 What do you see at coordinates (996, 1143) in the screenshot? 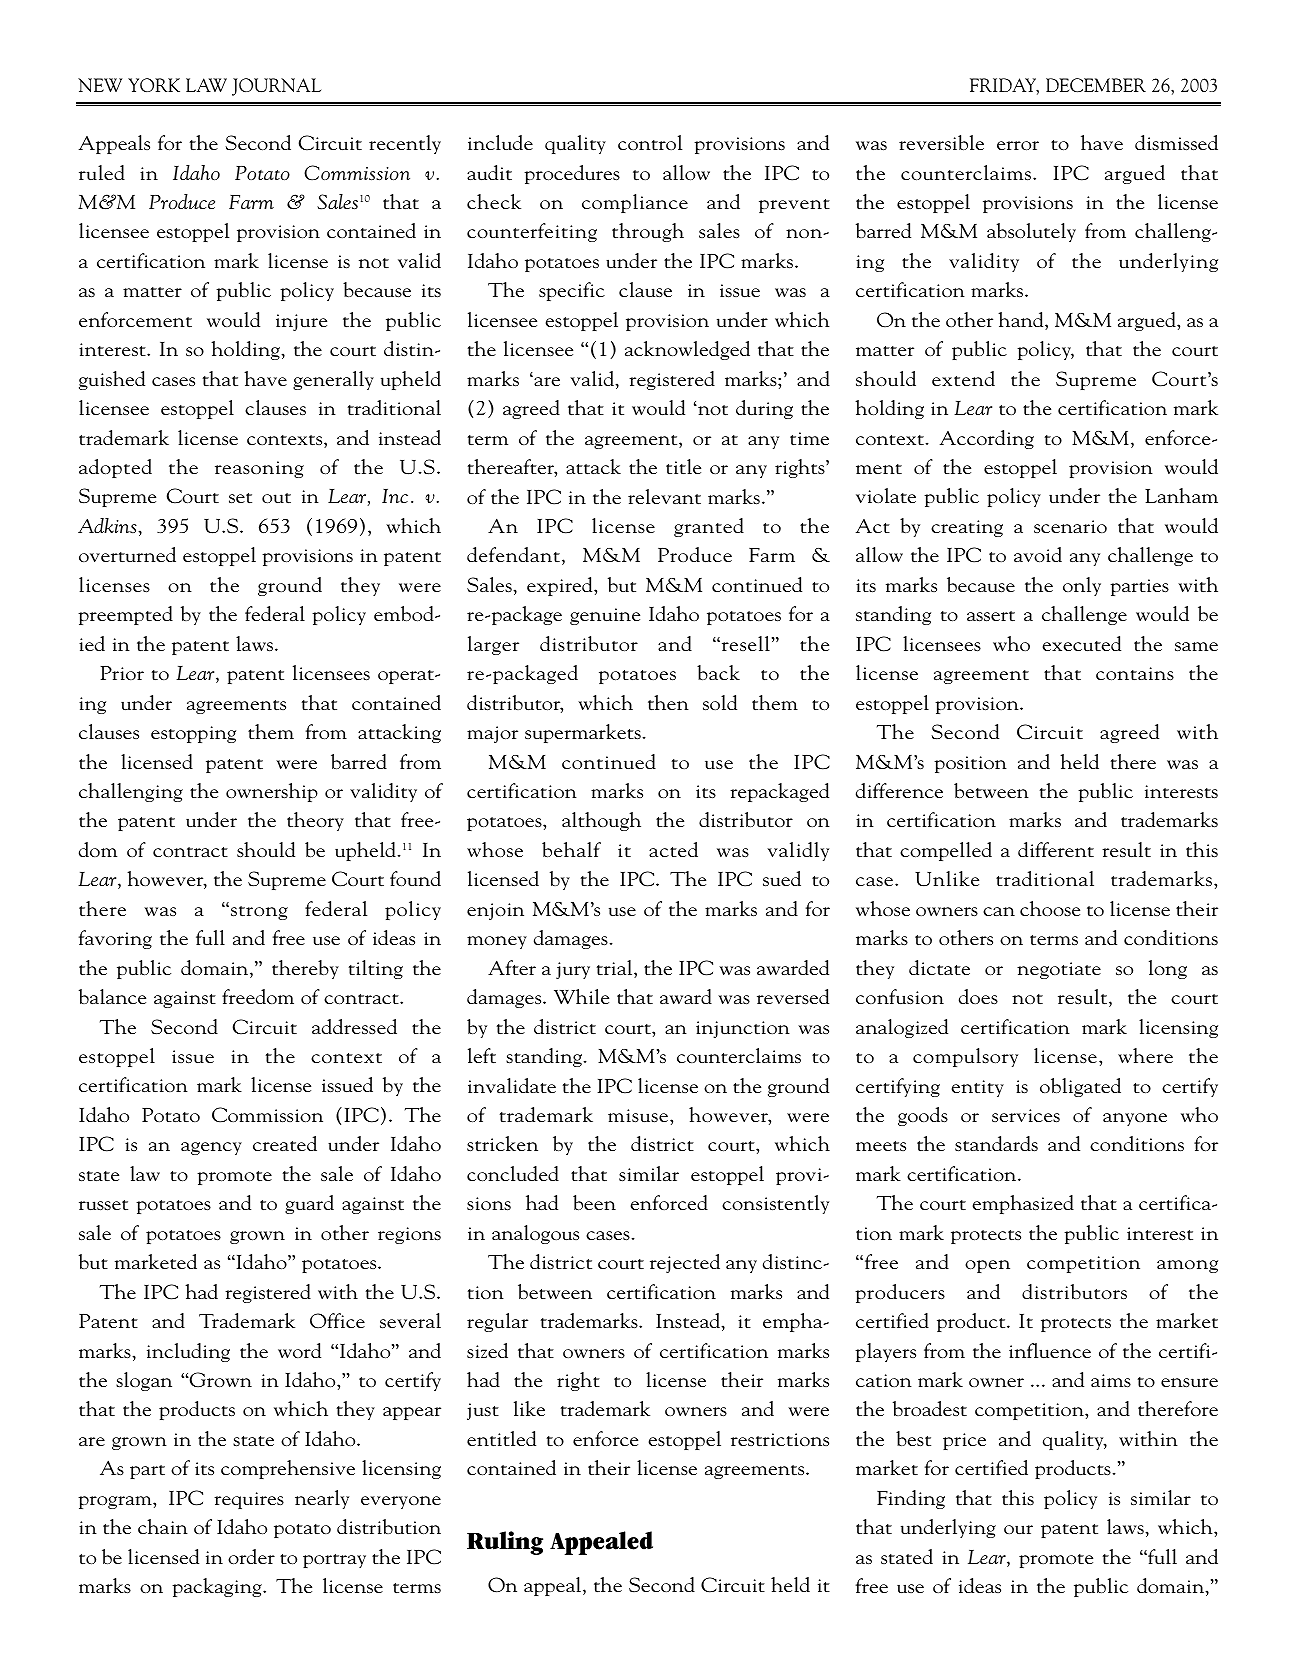
I see `standards` at bounding box center [996, 1143].
